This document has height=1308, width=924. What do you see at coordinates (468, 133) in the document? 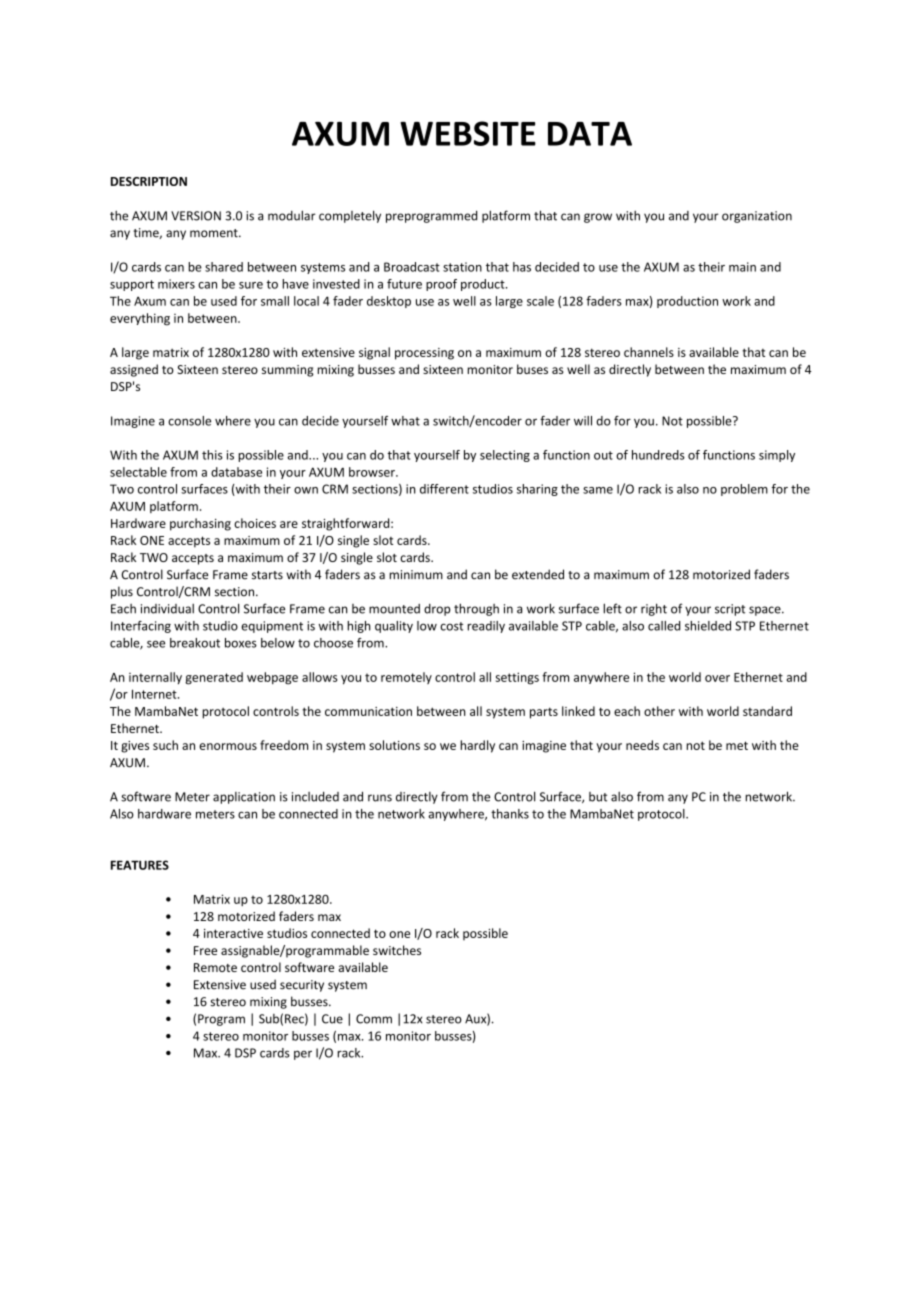
I see `WEBSITE` at bounding box center [468, 133].
